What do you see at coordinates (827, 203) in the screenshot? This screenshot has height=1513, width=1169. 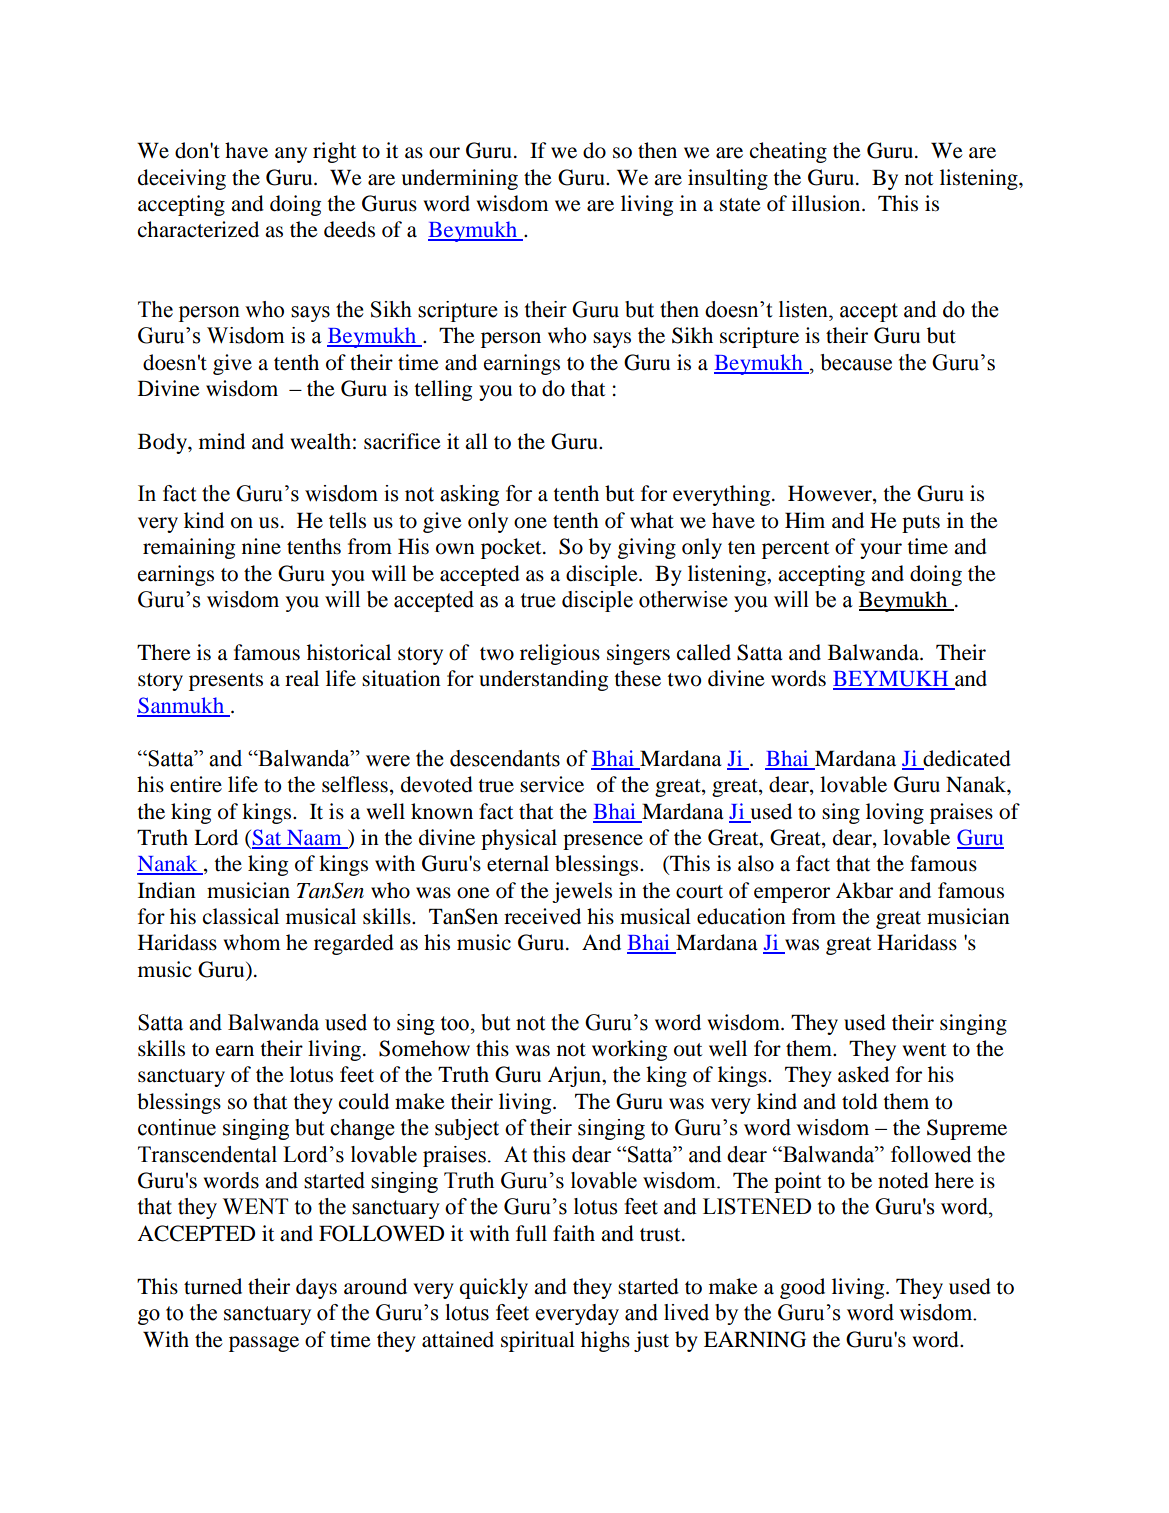 I see `illusion` at bounding box center [827, 203].
